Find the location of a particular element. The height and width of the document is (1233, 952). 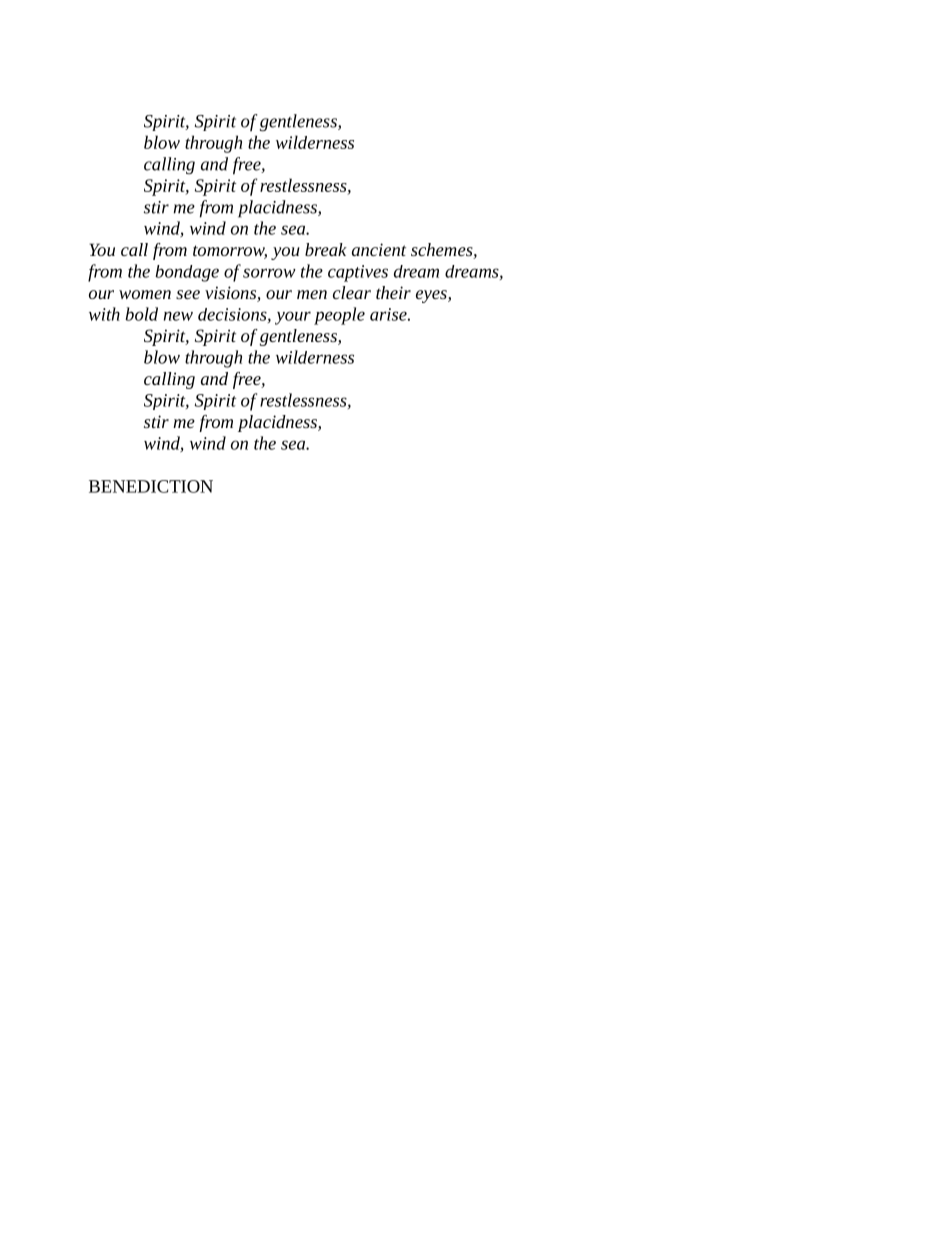

your is located at coordinates (293, 318).
